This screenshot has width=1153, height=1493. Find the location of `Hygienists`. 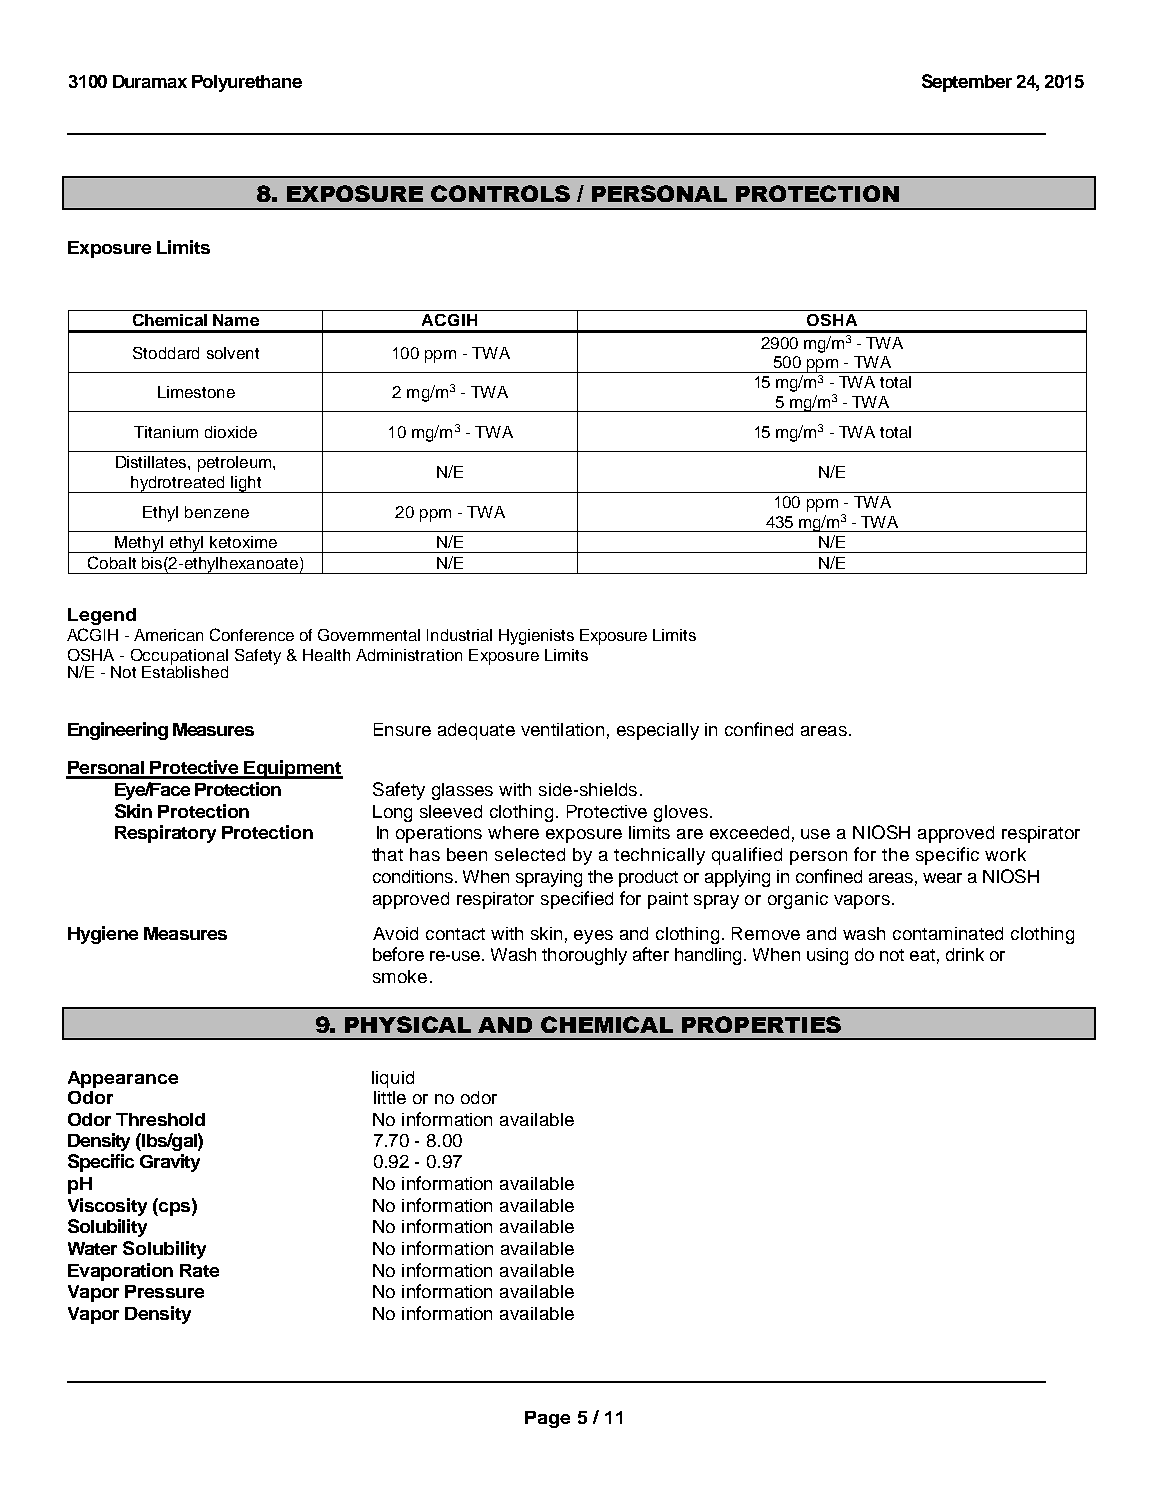

Hygienists is located at coordinates (536, 637).
